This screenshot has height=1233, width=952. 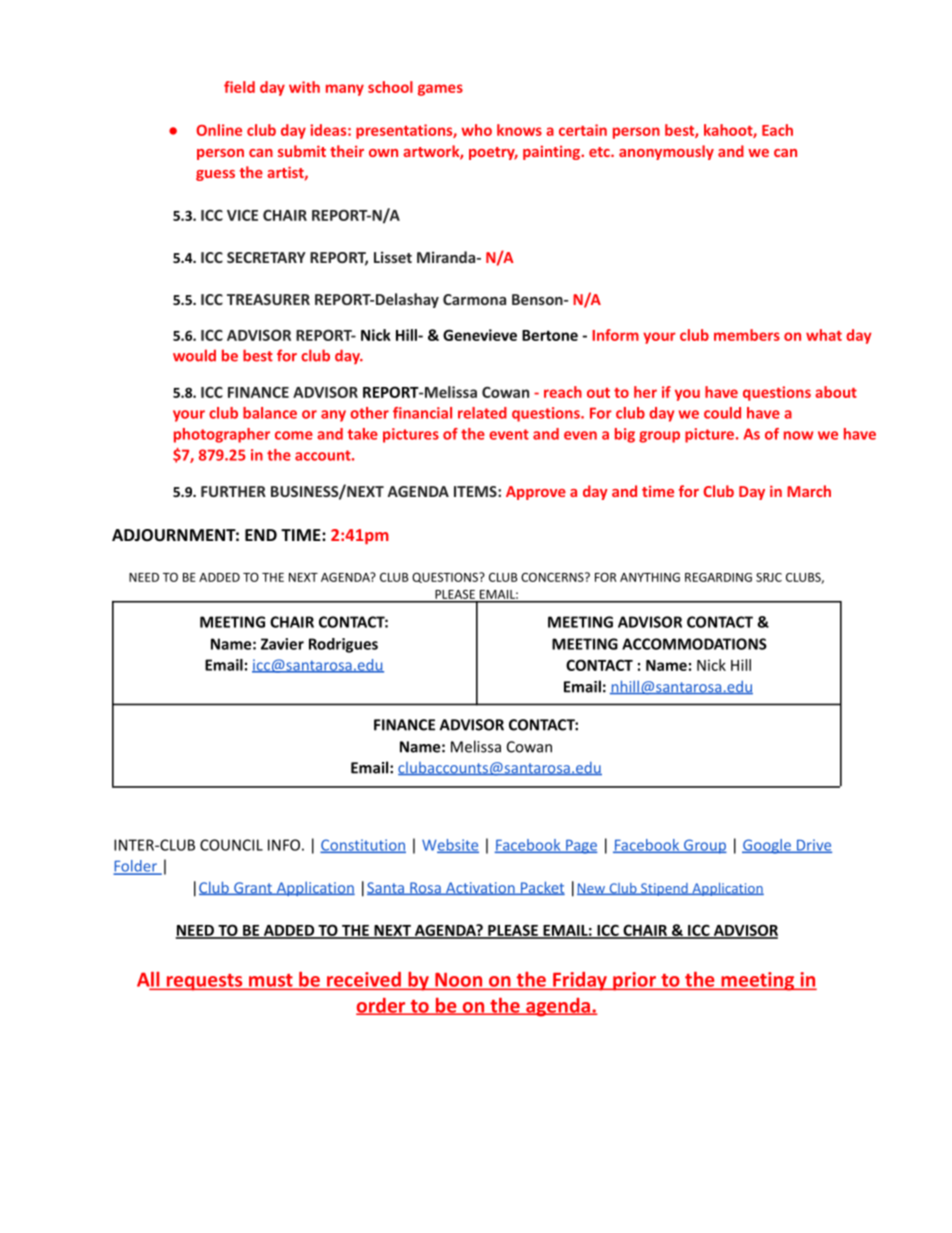 I want to click on REGARDING, so click(x=718, y=577).
